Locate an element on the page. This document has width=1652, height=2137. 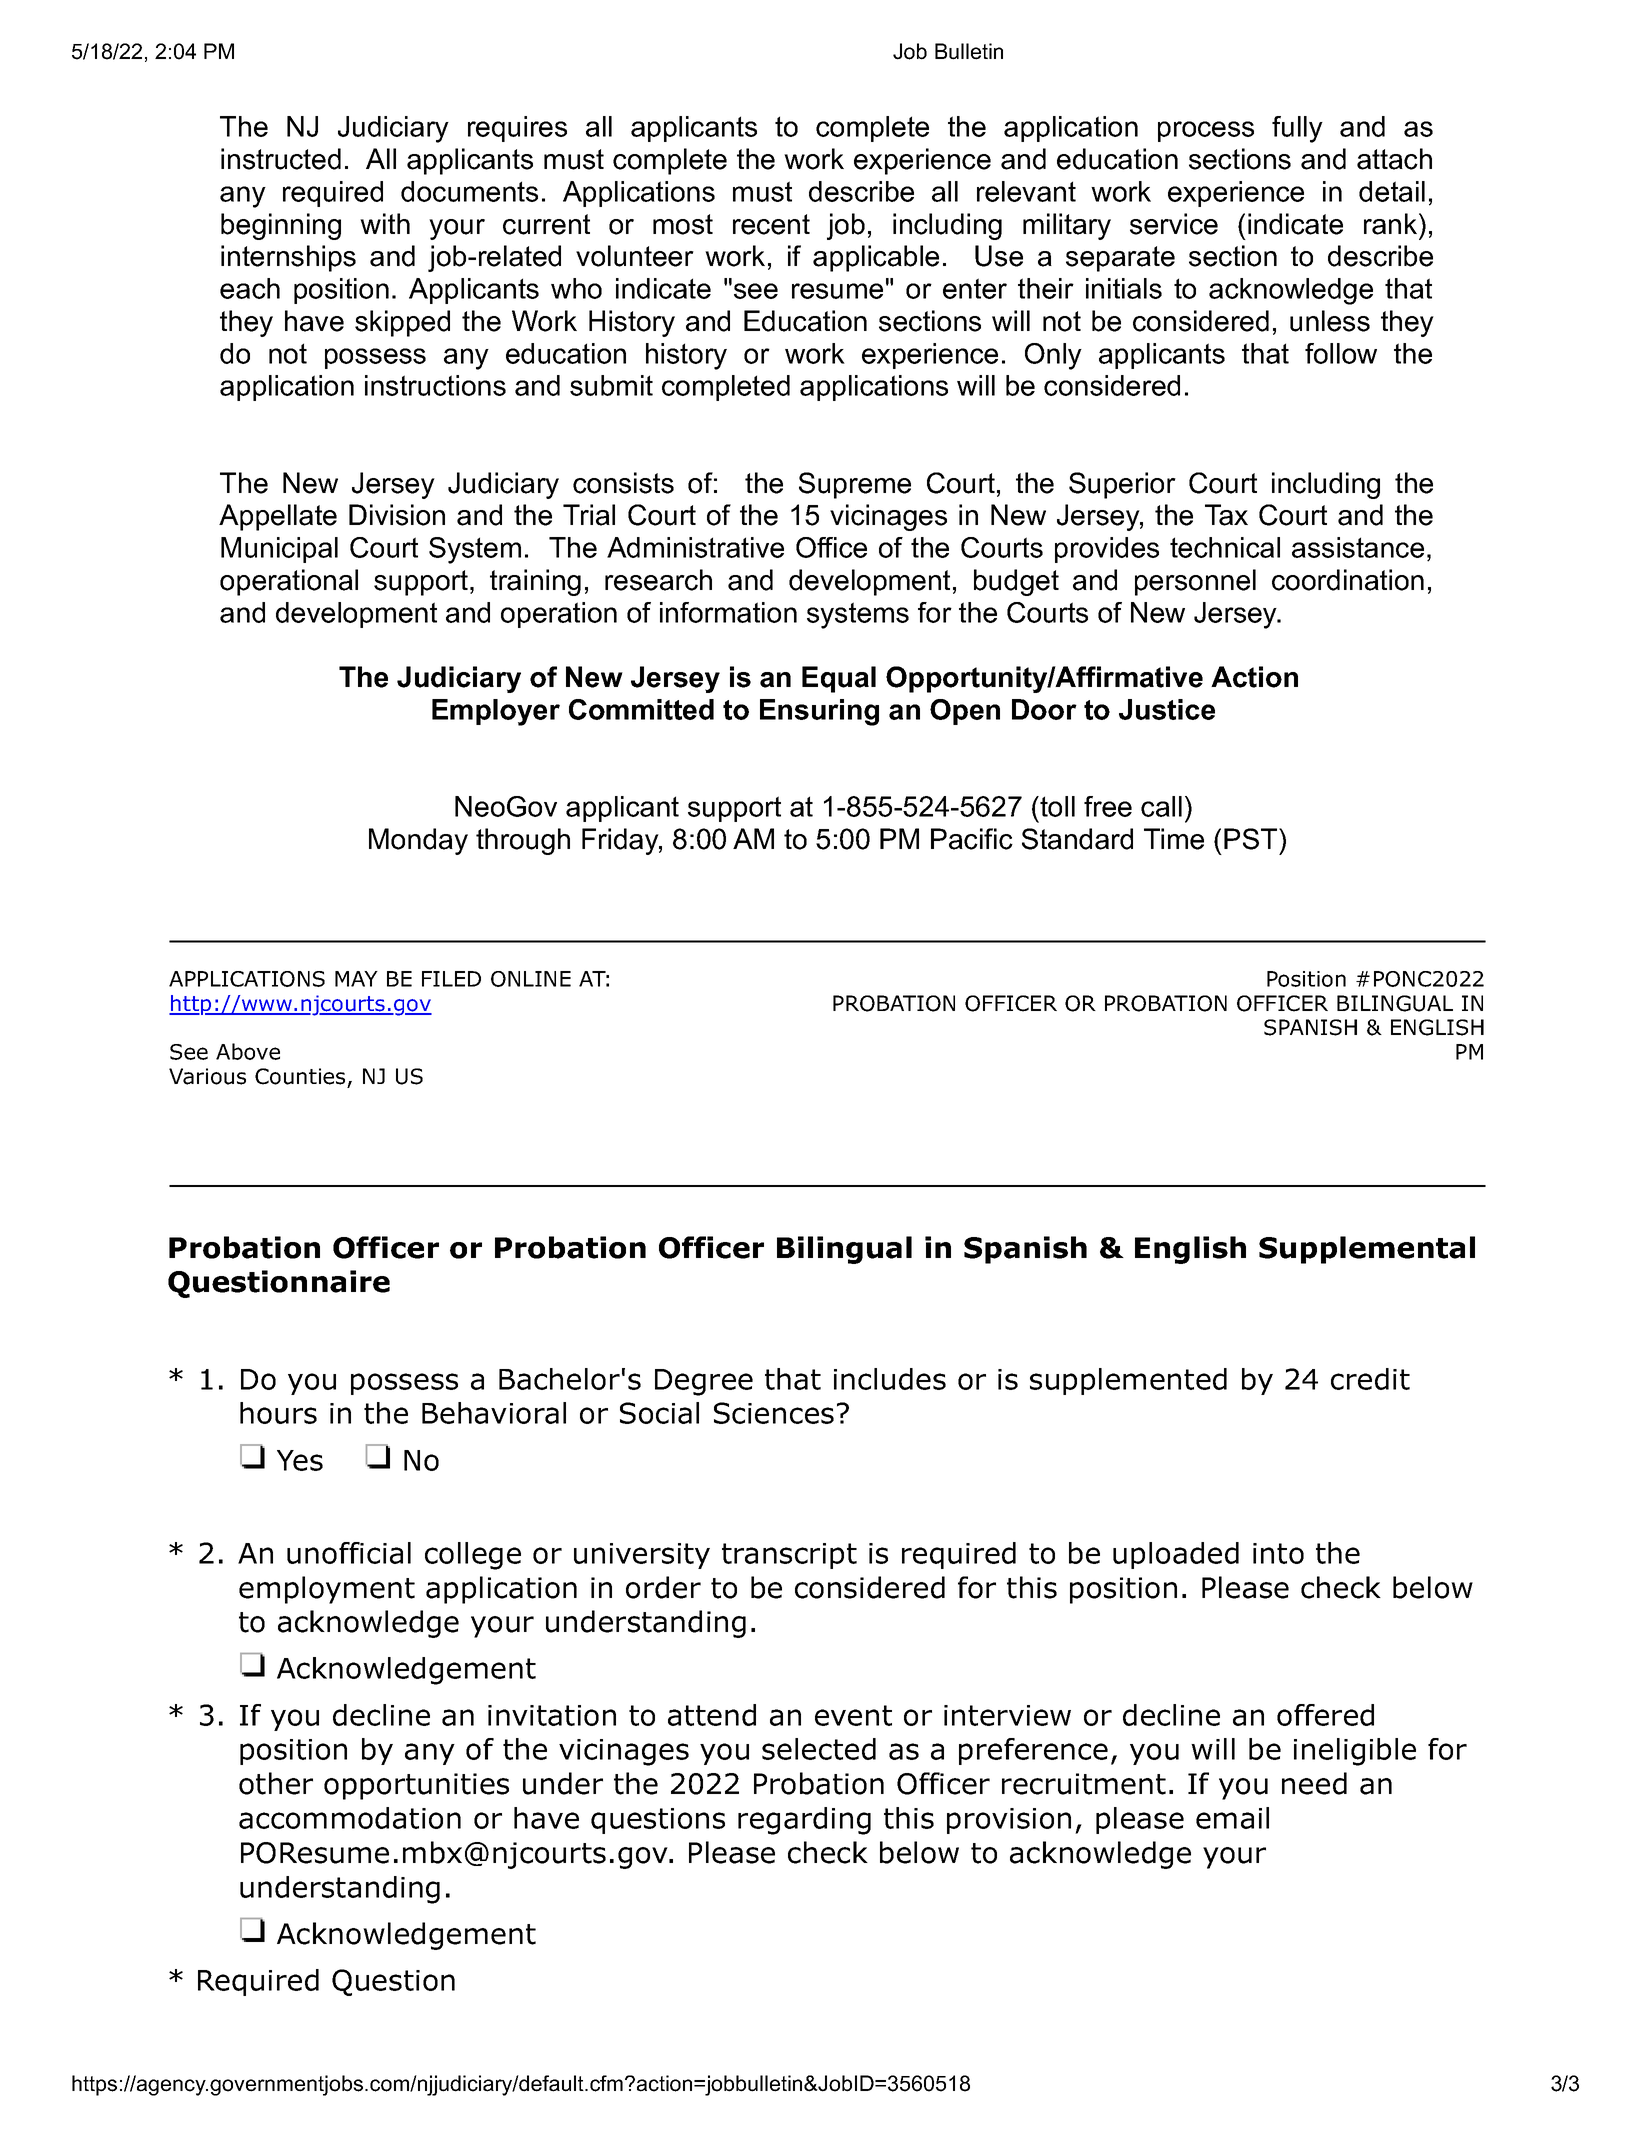
Pacific is located at coordinates (972, 839).
